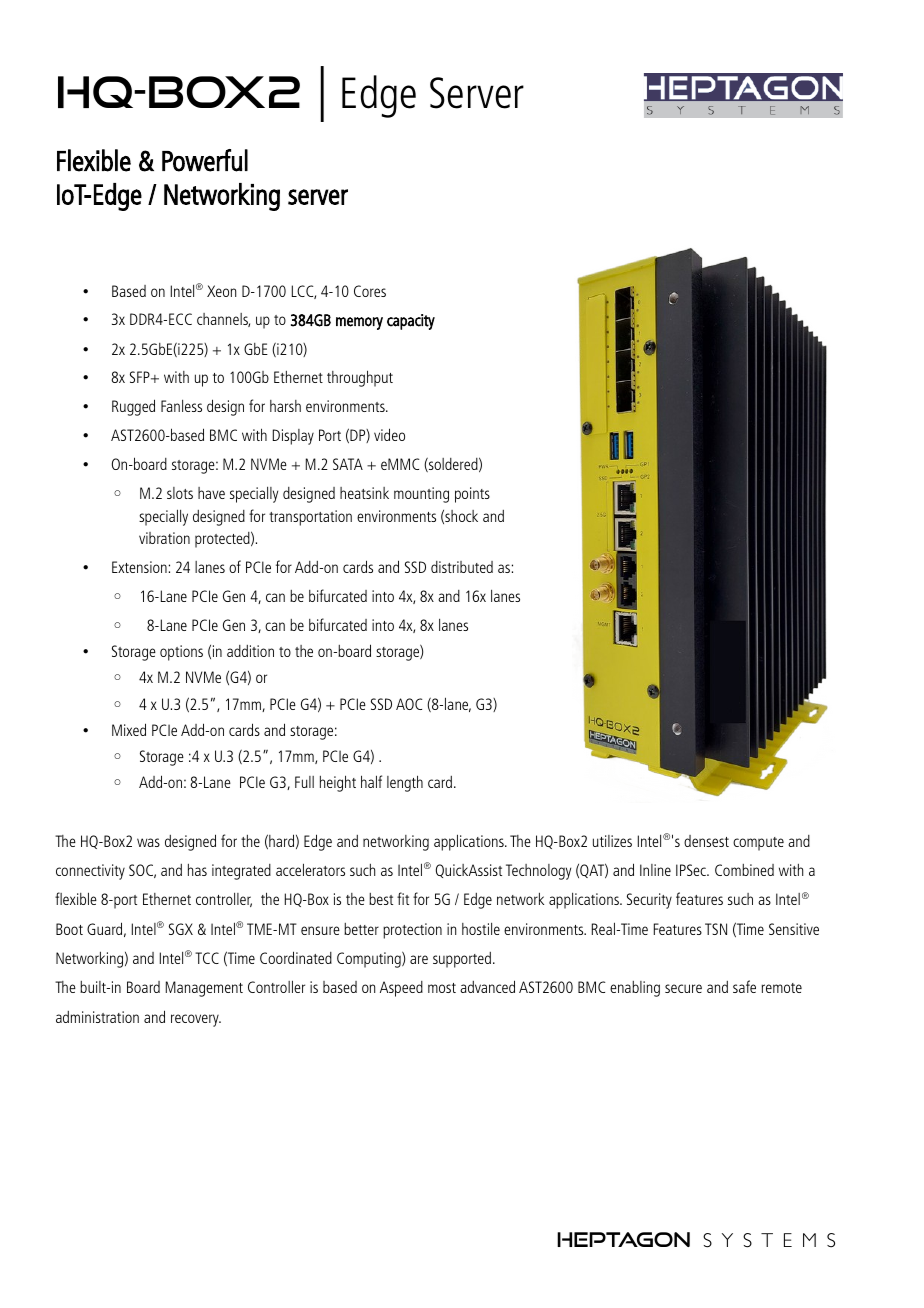  I want to click on Powerful, so click(205, 160).
